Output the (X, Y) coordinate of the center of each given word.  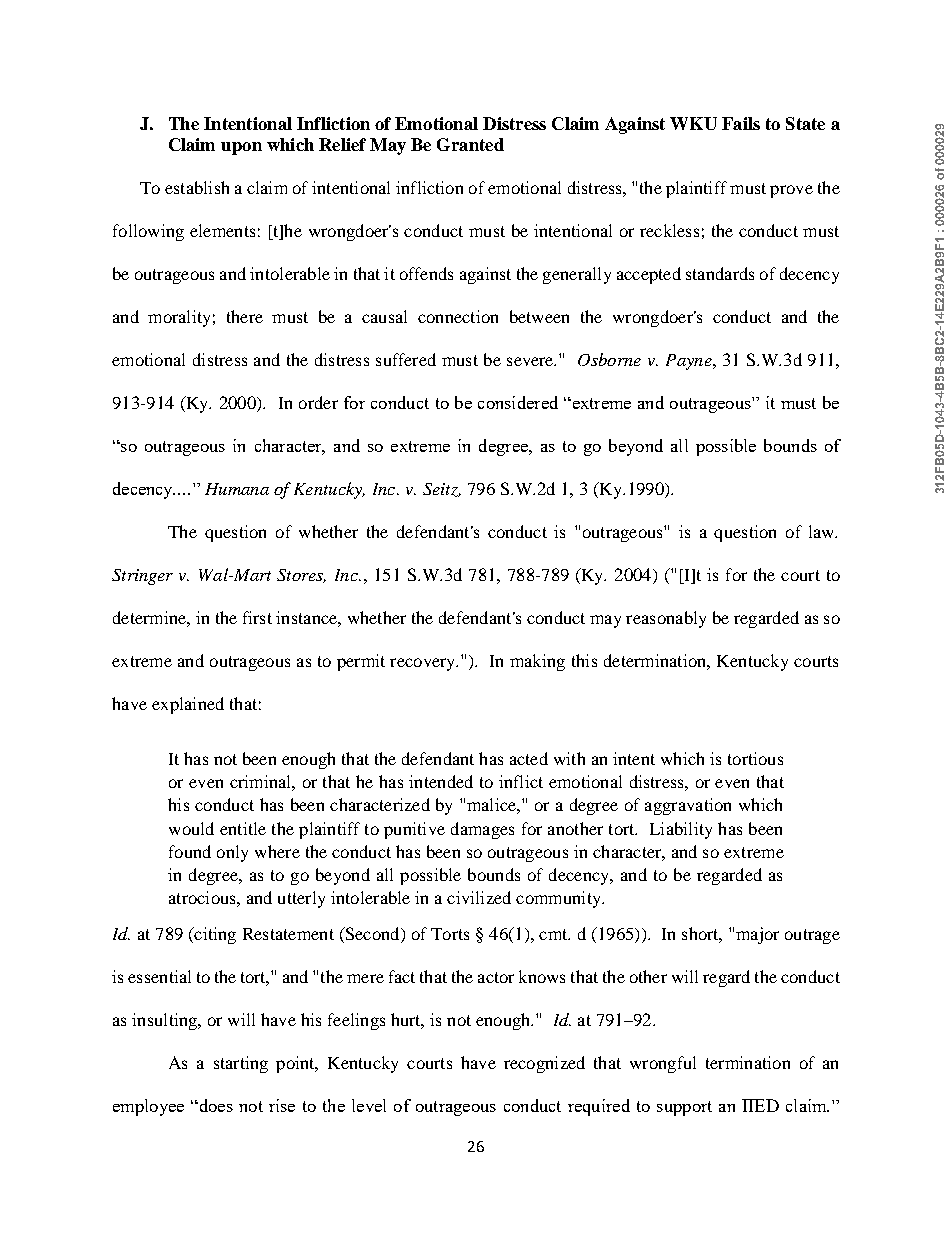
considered (518, 402)
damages (482, 830)
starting (241, 1064)
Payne (690, 362)
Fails (741, 123)
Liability (681, 830)
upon (241, 148)
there (245, 316)
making (537, 662)
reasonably (666, 619)
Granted (470, 144)
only (232, 853)
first (257, 617)
